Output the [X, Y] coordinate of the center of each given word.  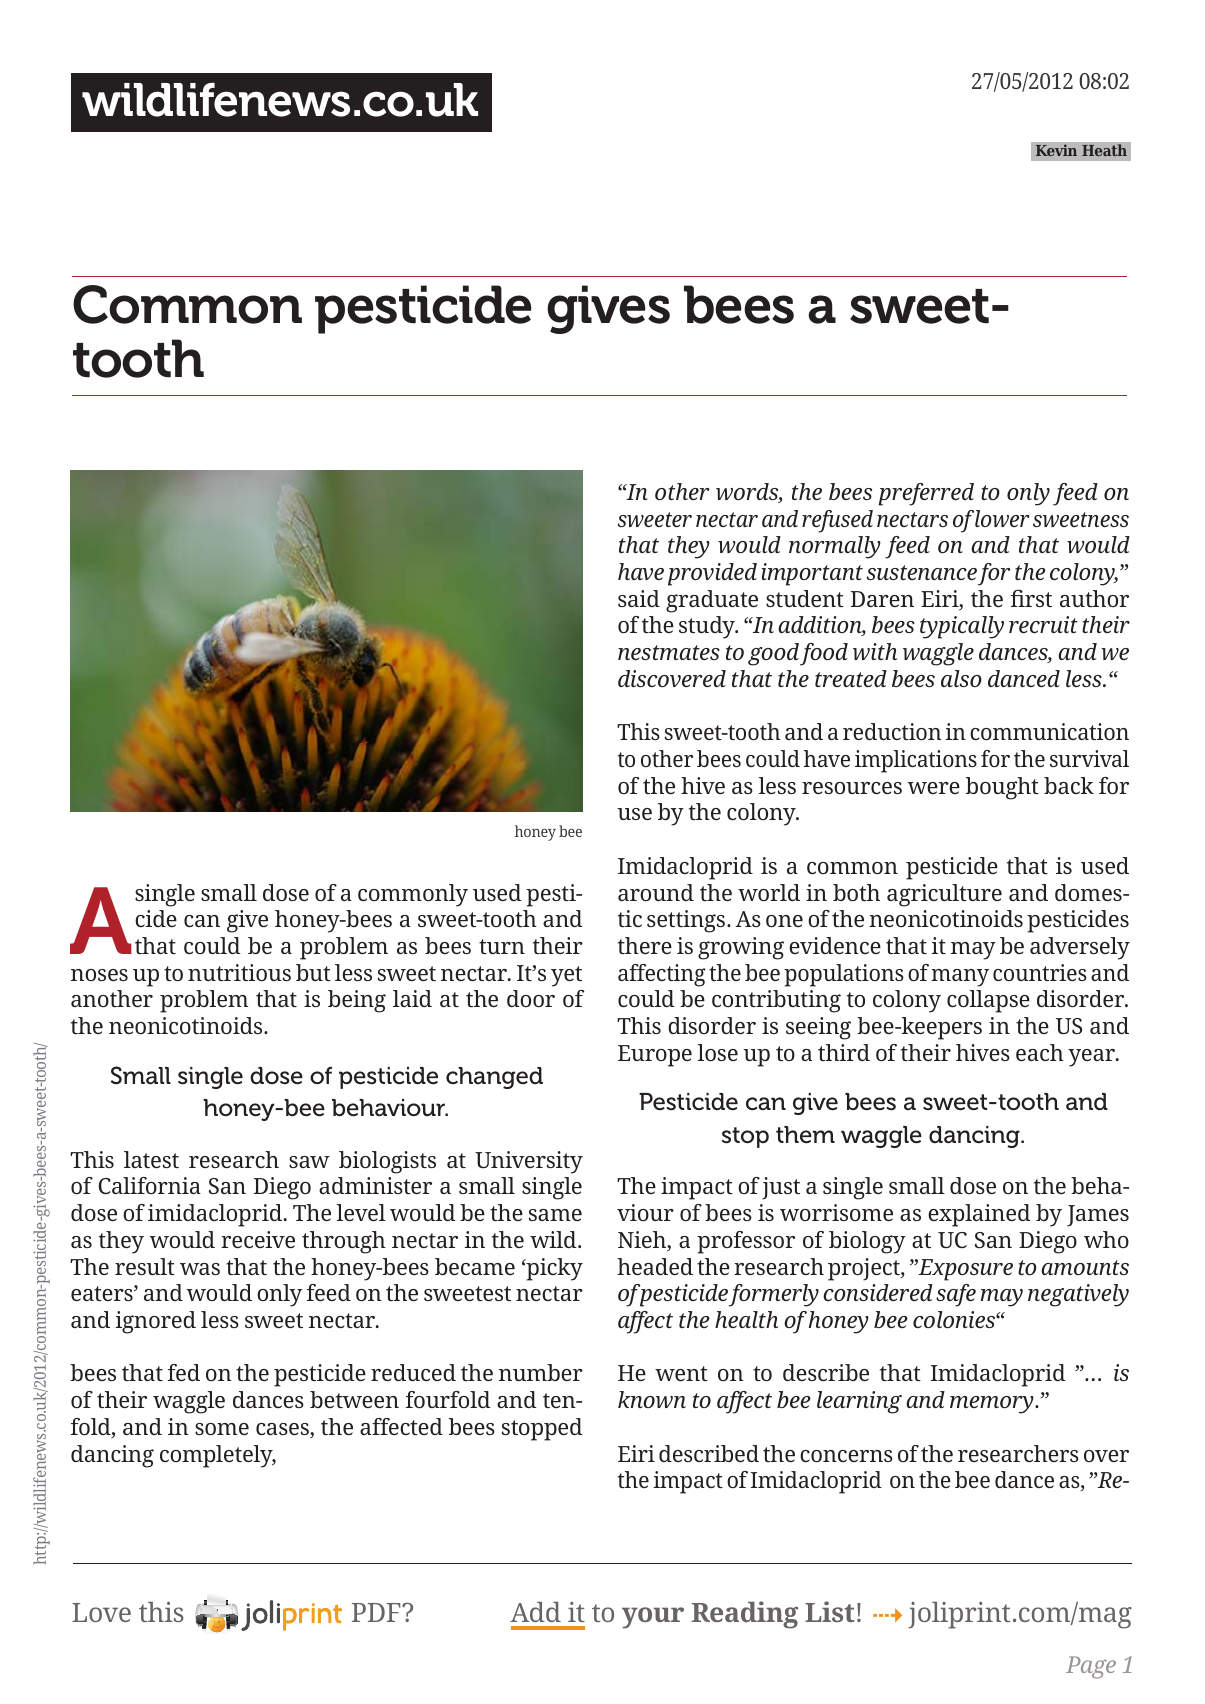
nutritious [239, 972]
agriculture [944, 895]
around [656, 892]
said [639, 598]
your [653, 1618]
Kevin [1056, 150]
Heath [1104, 150]
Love [101, 1612]
